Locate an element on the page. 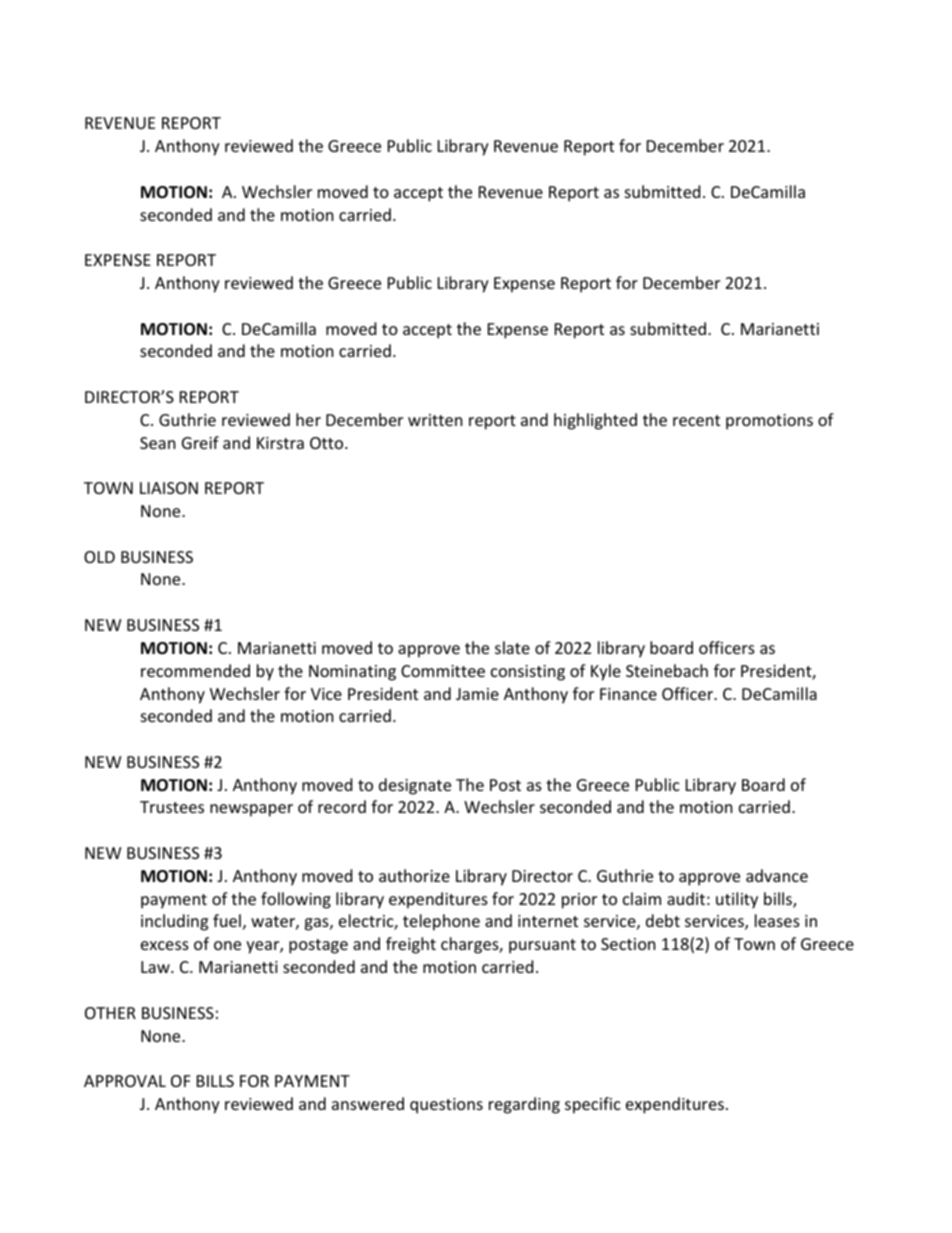  OLD is located at coordinates (99, 557).
